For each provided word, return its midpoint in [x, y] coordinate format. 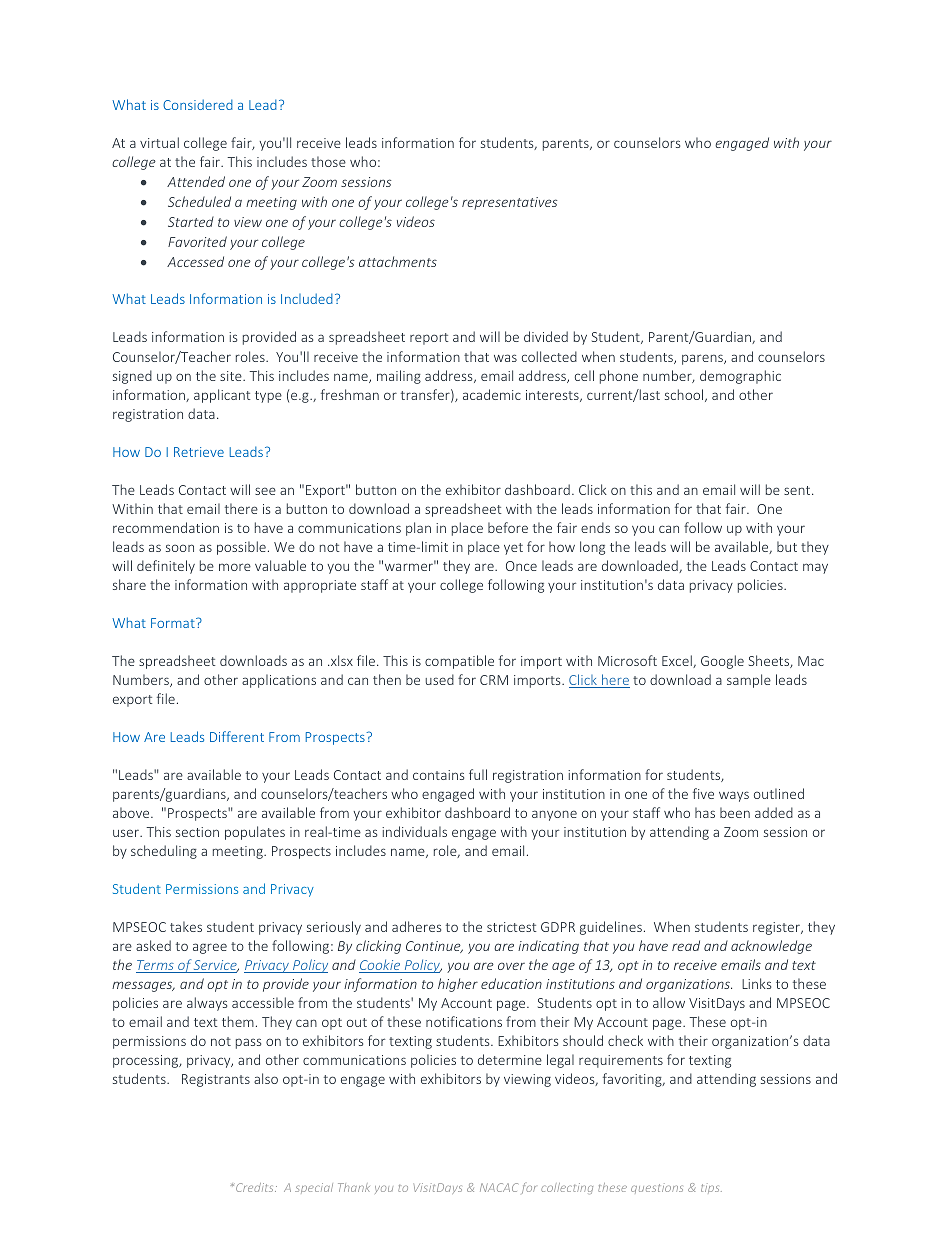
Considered [198, 104]
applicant [222, 396]
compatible [459, 662]
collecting [567, 1188]
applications [279, 681]
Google [722, 662]
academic [492, 394]
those [328, 161]
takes [186, 926]
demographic [740, 377]
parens [703, 359]
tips [711, 1188]
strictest [511, 927]
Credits [256, 1187]
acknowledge [771, 947]
